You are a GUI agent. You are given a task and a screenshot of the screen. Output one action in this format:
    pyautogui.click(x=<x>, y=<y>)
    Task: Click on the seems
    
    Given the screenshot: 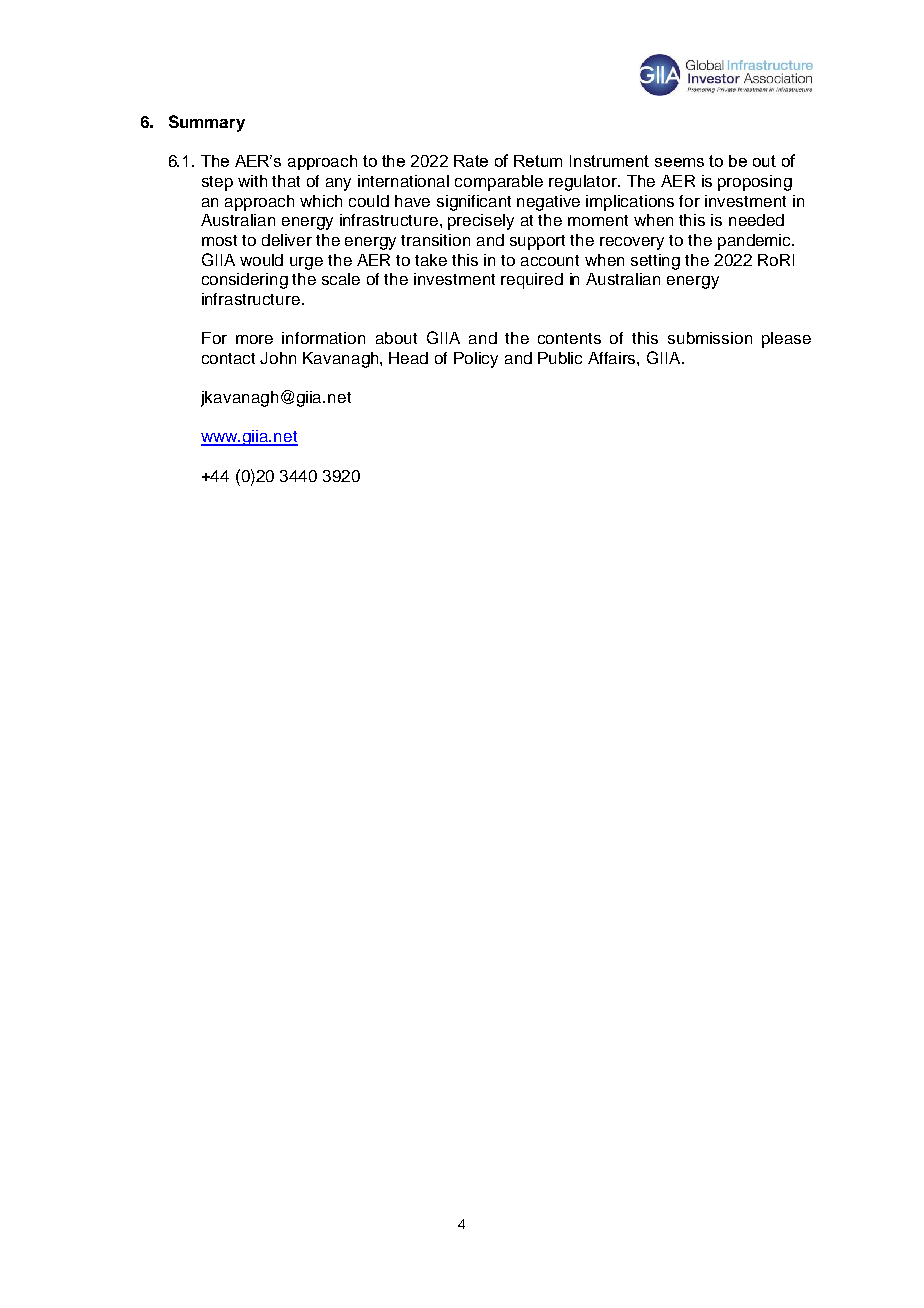 What is the action you would take?
    pyautogui.click(x=679, y=162)
